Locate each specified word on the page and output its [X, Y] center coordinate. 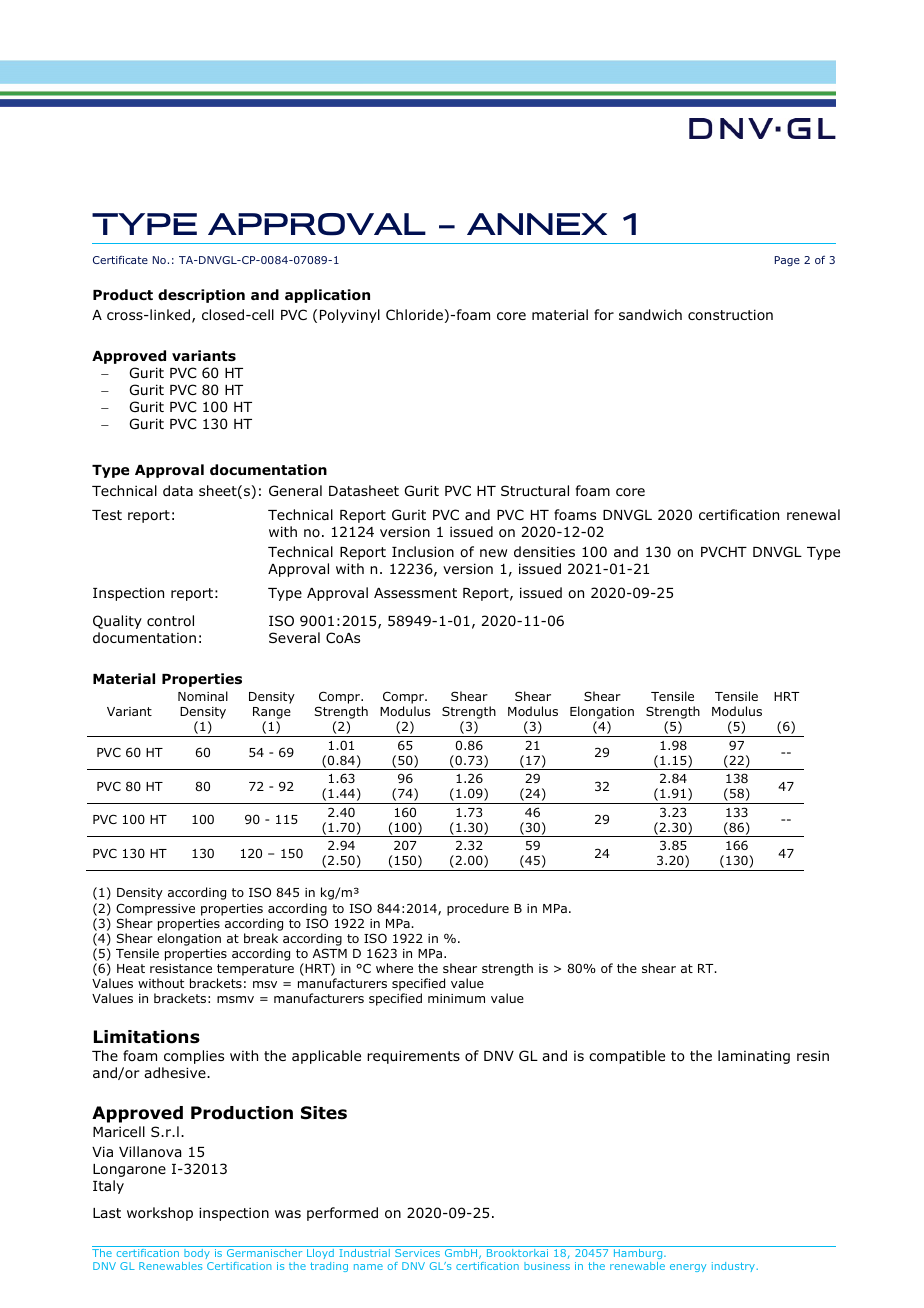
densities [544, 551]
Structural [535, 490]
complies [194, 1057]
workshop [160, 1214]
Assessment [415, 593]
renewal [813, 514]
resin [813, 1055]
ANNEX [537, 224]
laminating [754, 1057]
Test [107, 515]
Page [787, 261]
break [261, 938]
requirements [413, 1057]
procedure [478, 909]
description [201, 296]
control [170, 620]
